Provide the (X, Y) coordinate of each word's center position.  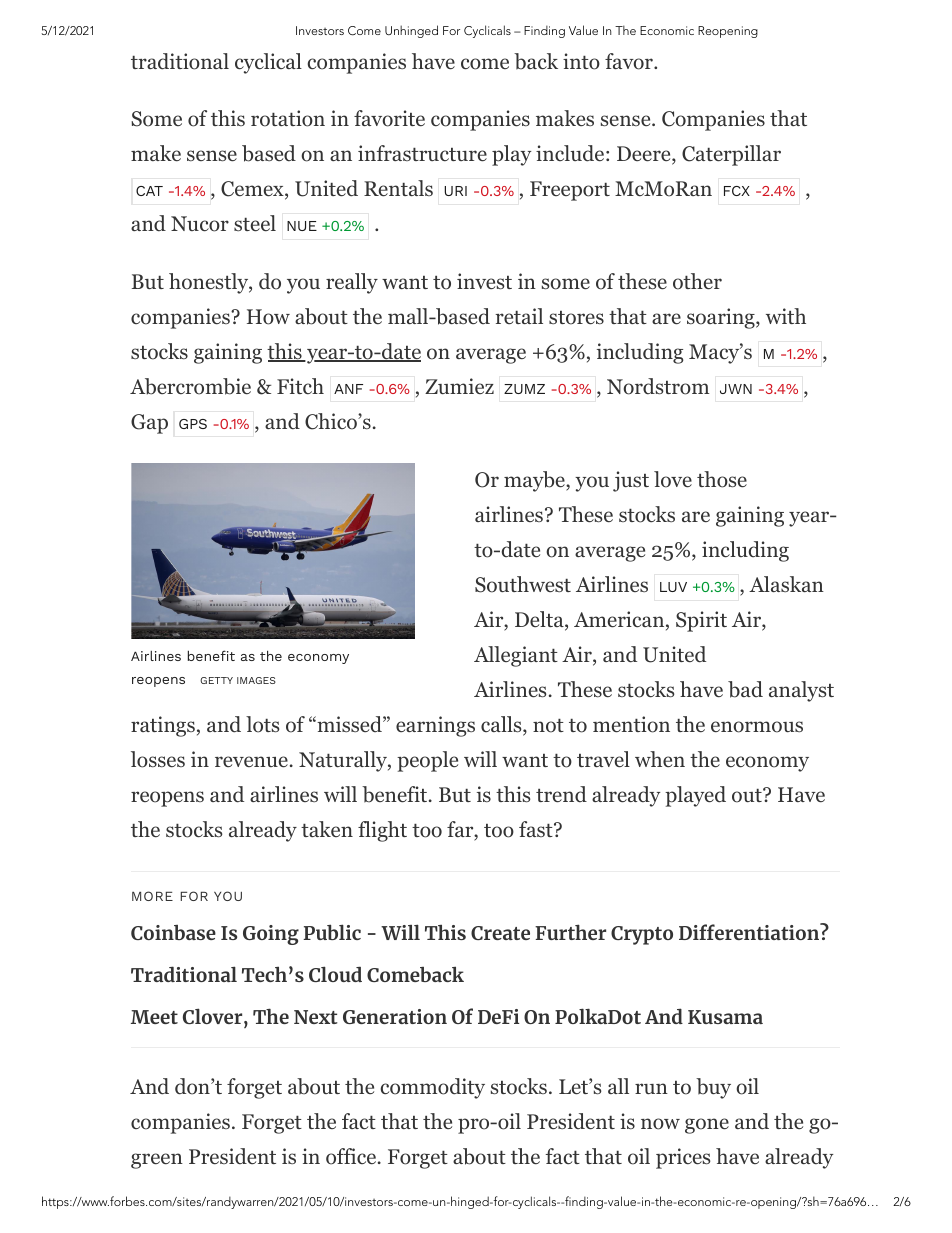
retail (519, 316)
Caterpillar (731, 155)
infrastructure (422, 153)
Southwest (523, 584)
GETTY (216, 680)
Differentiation (750, 931)
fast (537, 829)
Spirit (701, 621)
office (351, 1156)
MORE (152, 896)
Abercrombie (190, 386)
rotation (288, 118)
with (786, 316)
